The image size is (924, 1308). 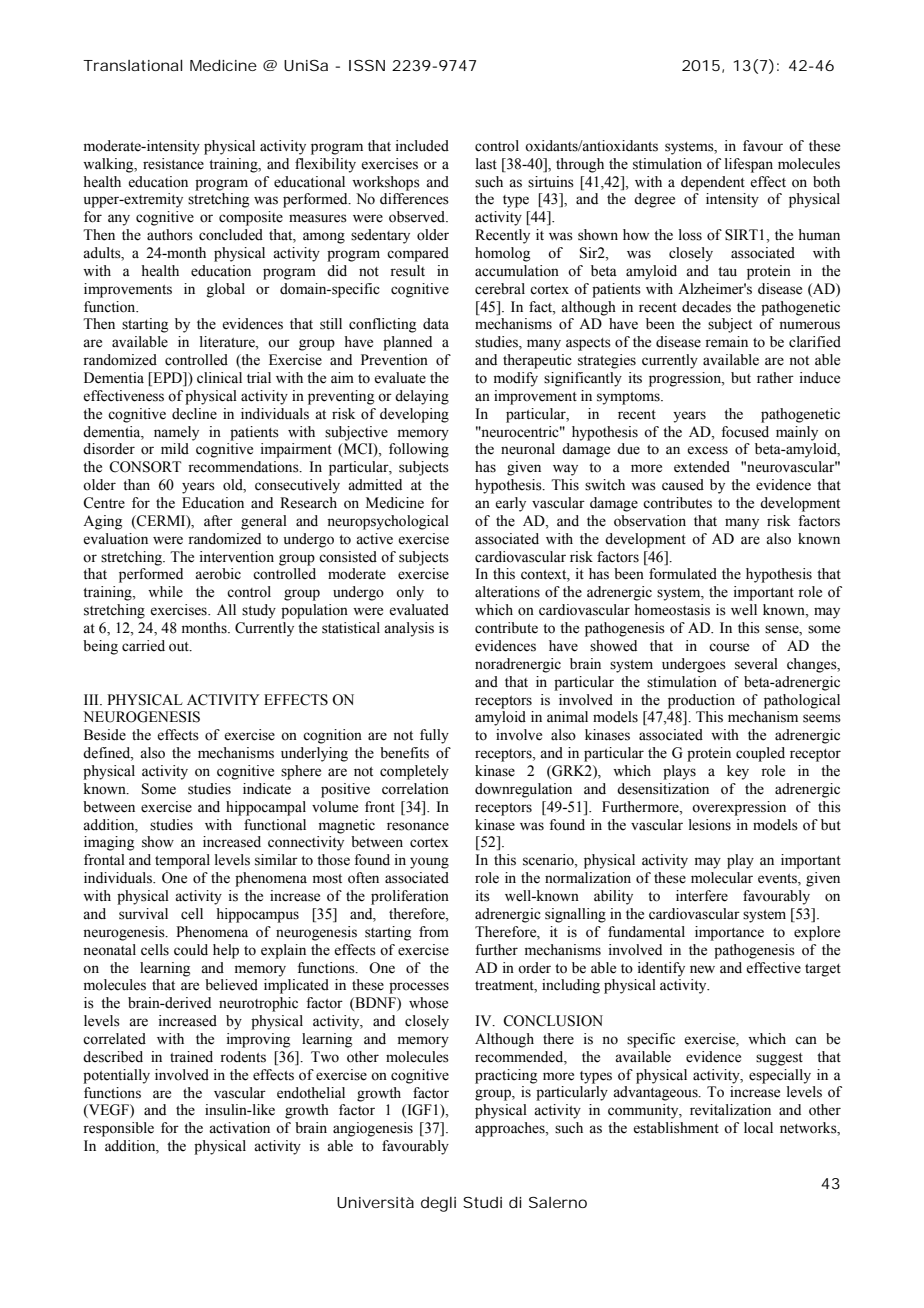 What do you see at coordinates (418, 826) in the screenshot?
I see `resonance` at bounding box center [418, 826].
